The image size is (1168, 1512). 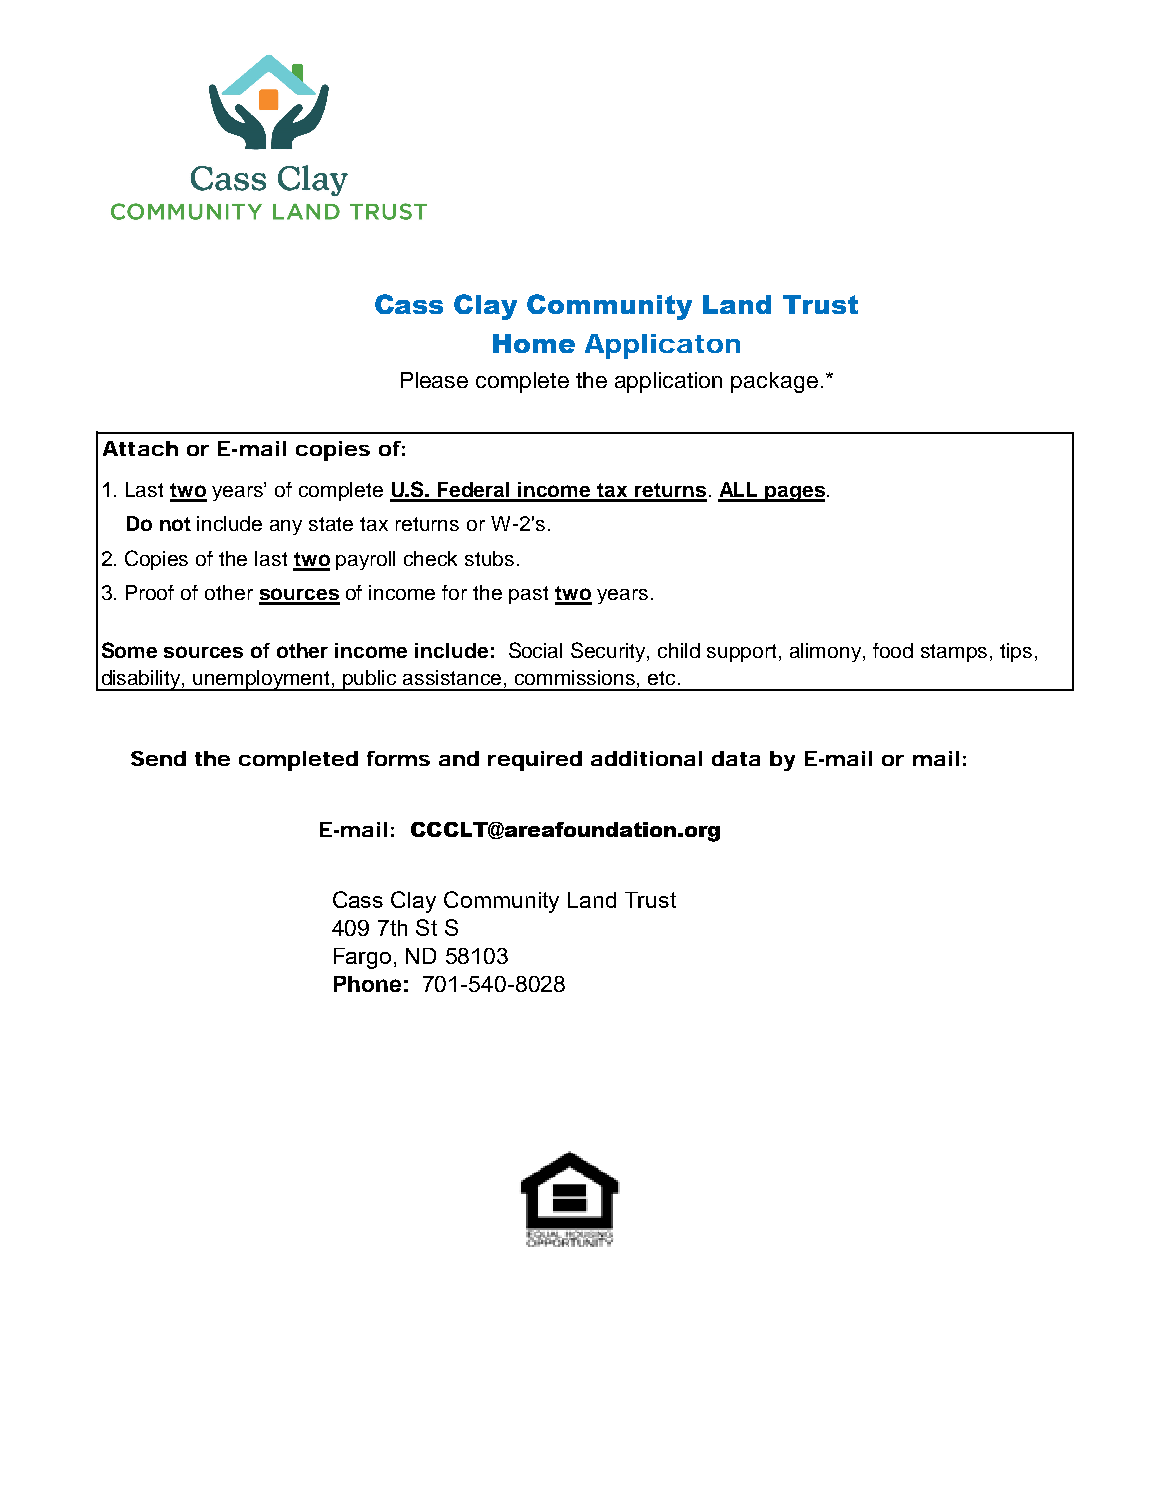 What do you see at coordinates (893, 650) in the page?
I see `food` at bounding box center [893, 650].
